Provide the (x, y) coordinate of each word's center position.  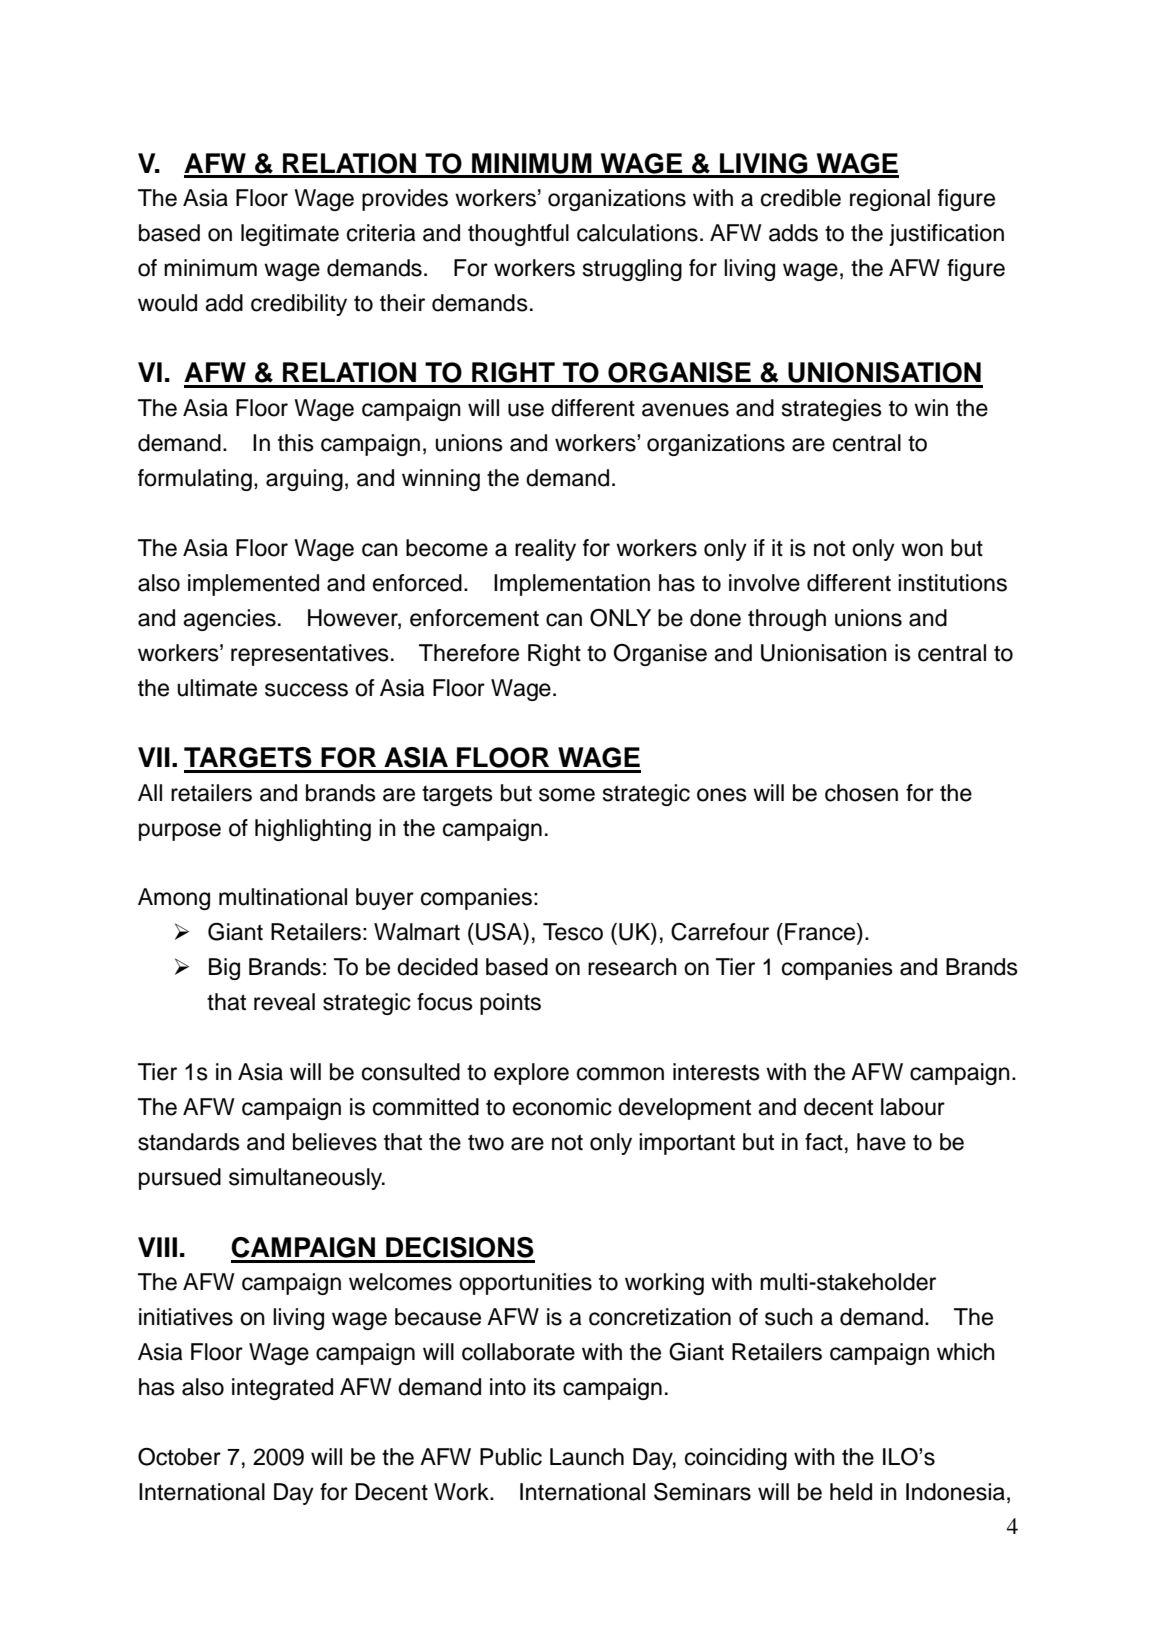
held (851, 1492)
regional (890, 200)
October (179, 1457)
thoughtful (518, 235)
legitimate (290, 235)
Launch (587, 1457)
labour (913, 1107)
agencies (229, 620)
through (787, 620)
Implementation (572, 585)
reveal (284, 1002)
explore (531, 1074)
